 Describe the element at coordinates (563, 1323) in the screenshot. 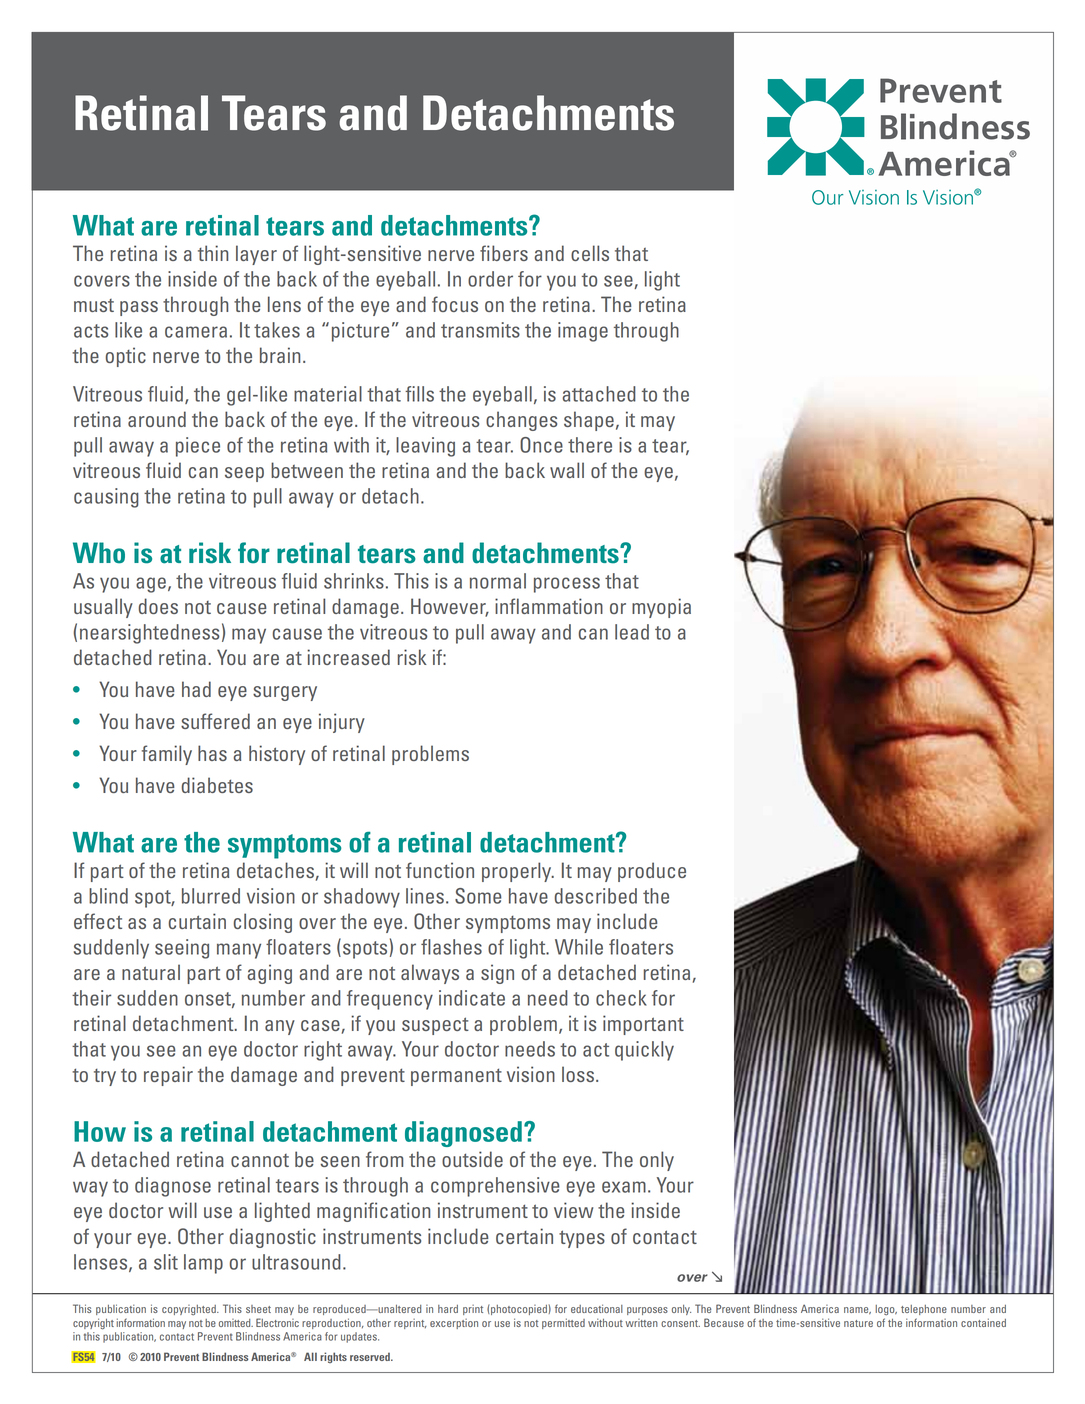

I see `permitted` at that location.
